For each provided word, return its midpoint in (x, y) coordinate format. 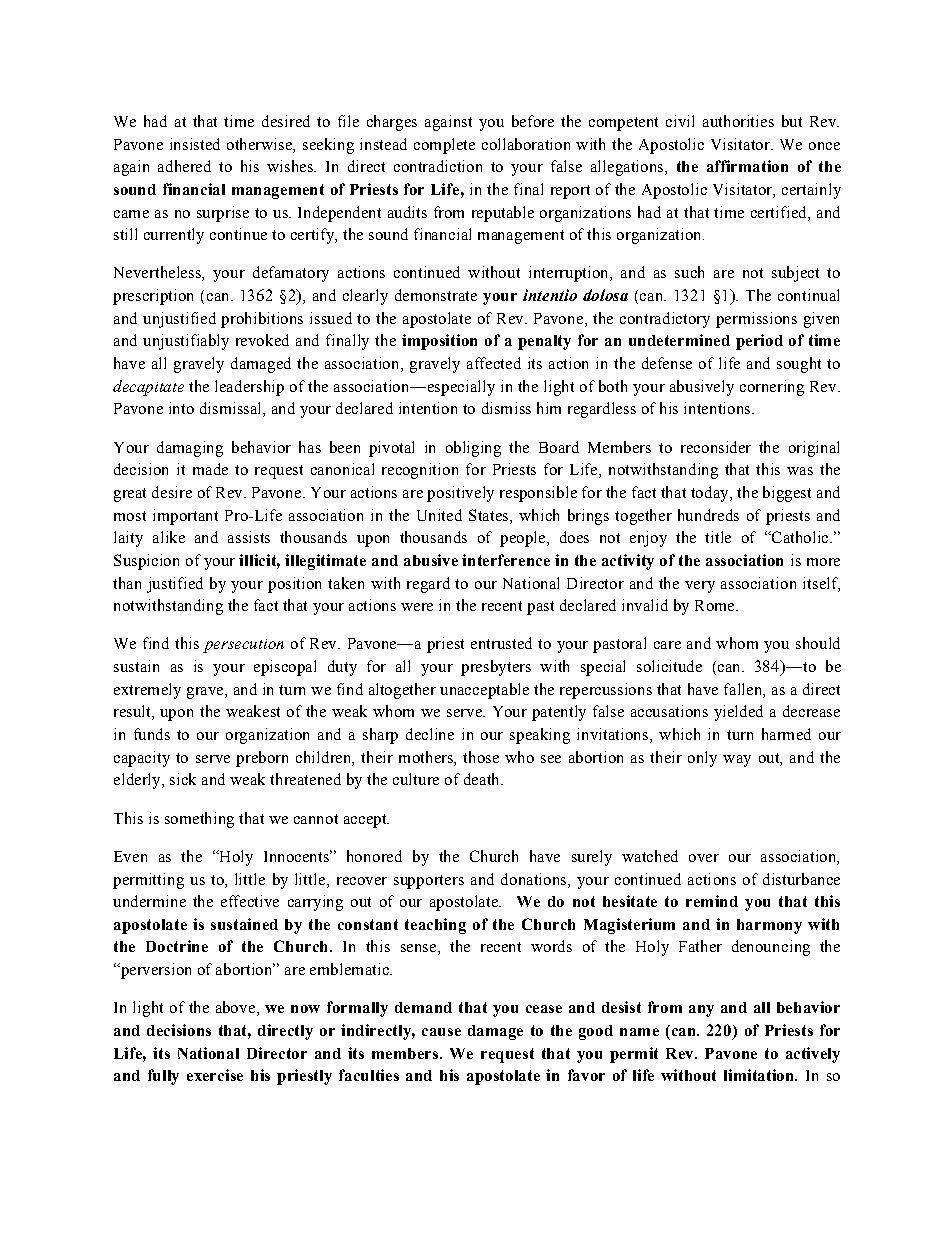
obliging (473, 449)
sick (183, 779)
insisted (195, 144)
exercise (215, 1075)
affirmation (747, 166)
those (481, 757)
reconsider (716, 447)
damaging (190, 449)
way (737, 761)
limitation (760, 1075)
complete (444, 146)
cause (441, 1032)
